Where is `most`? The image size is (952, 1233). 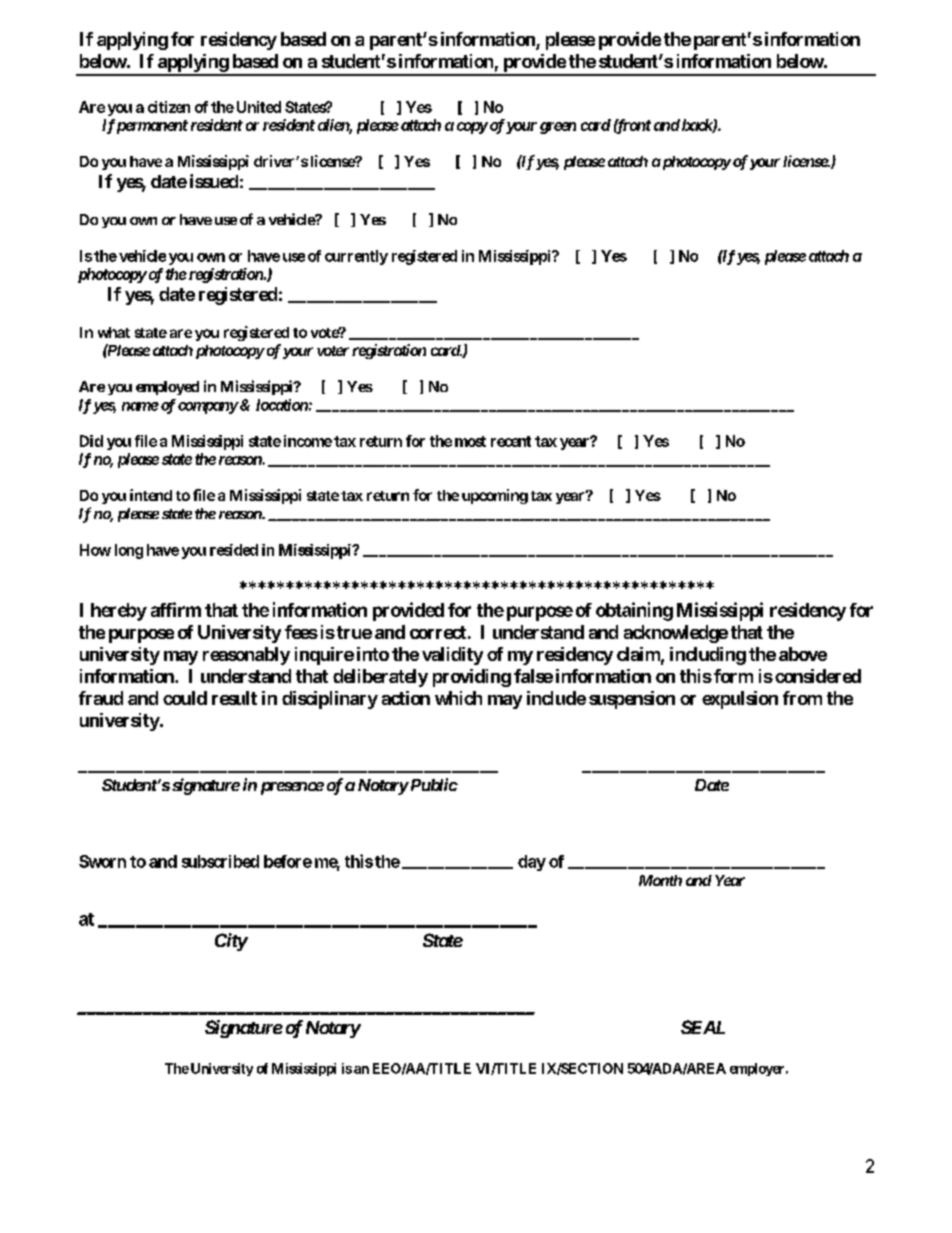
most is located at coordinates (470, 441).
